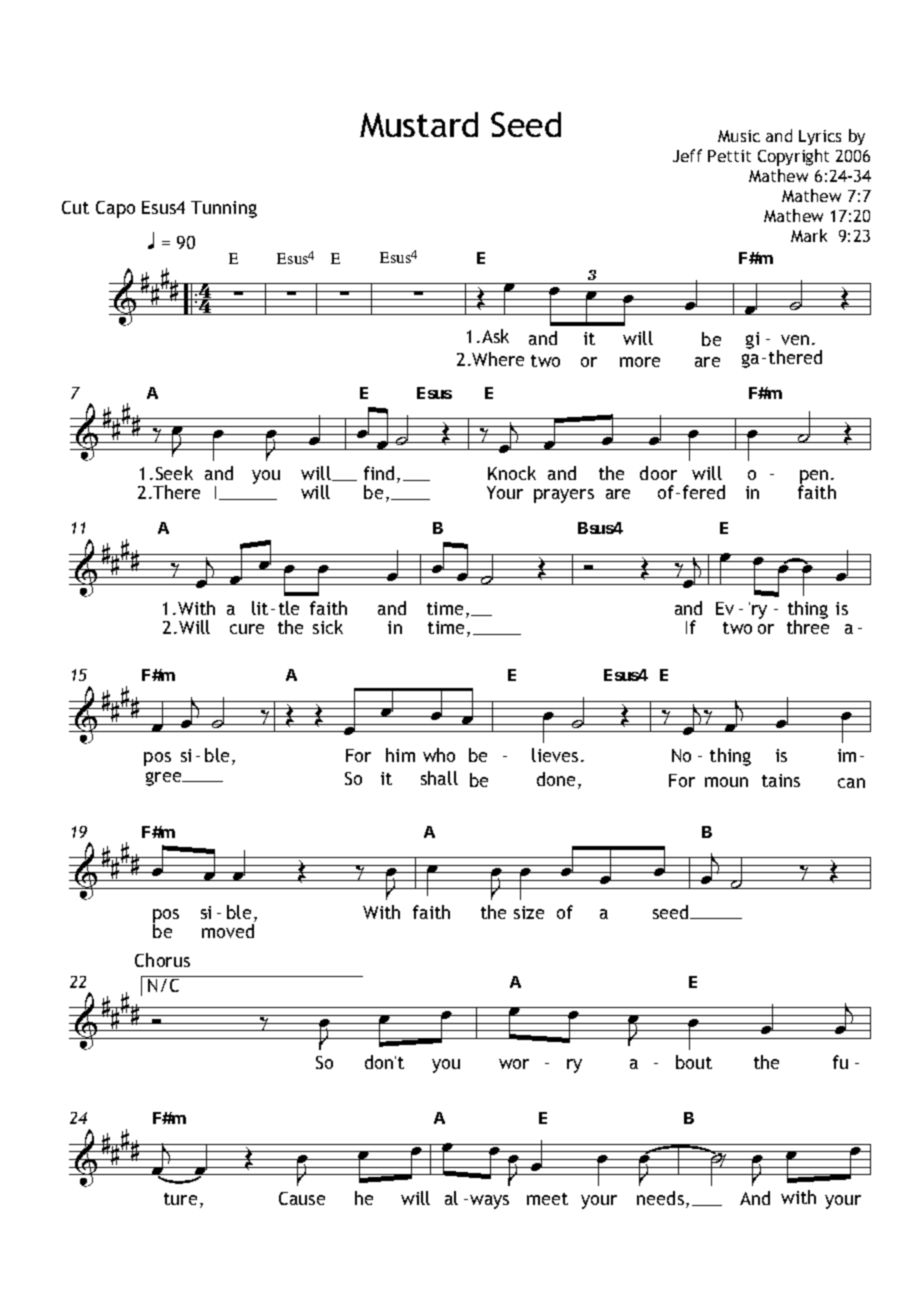 This image has height=1308, width=924. Describe the element at coordinates (180, 1199) in the image. I see `ture` at that location.
